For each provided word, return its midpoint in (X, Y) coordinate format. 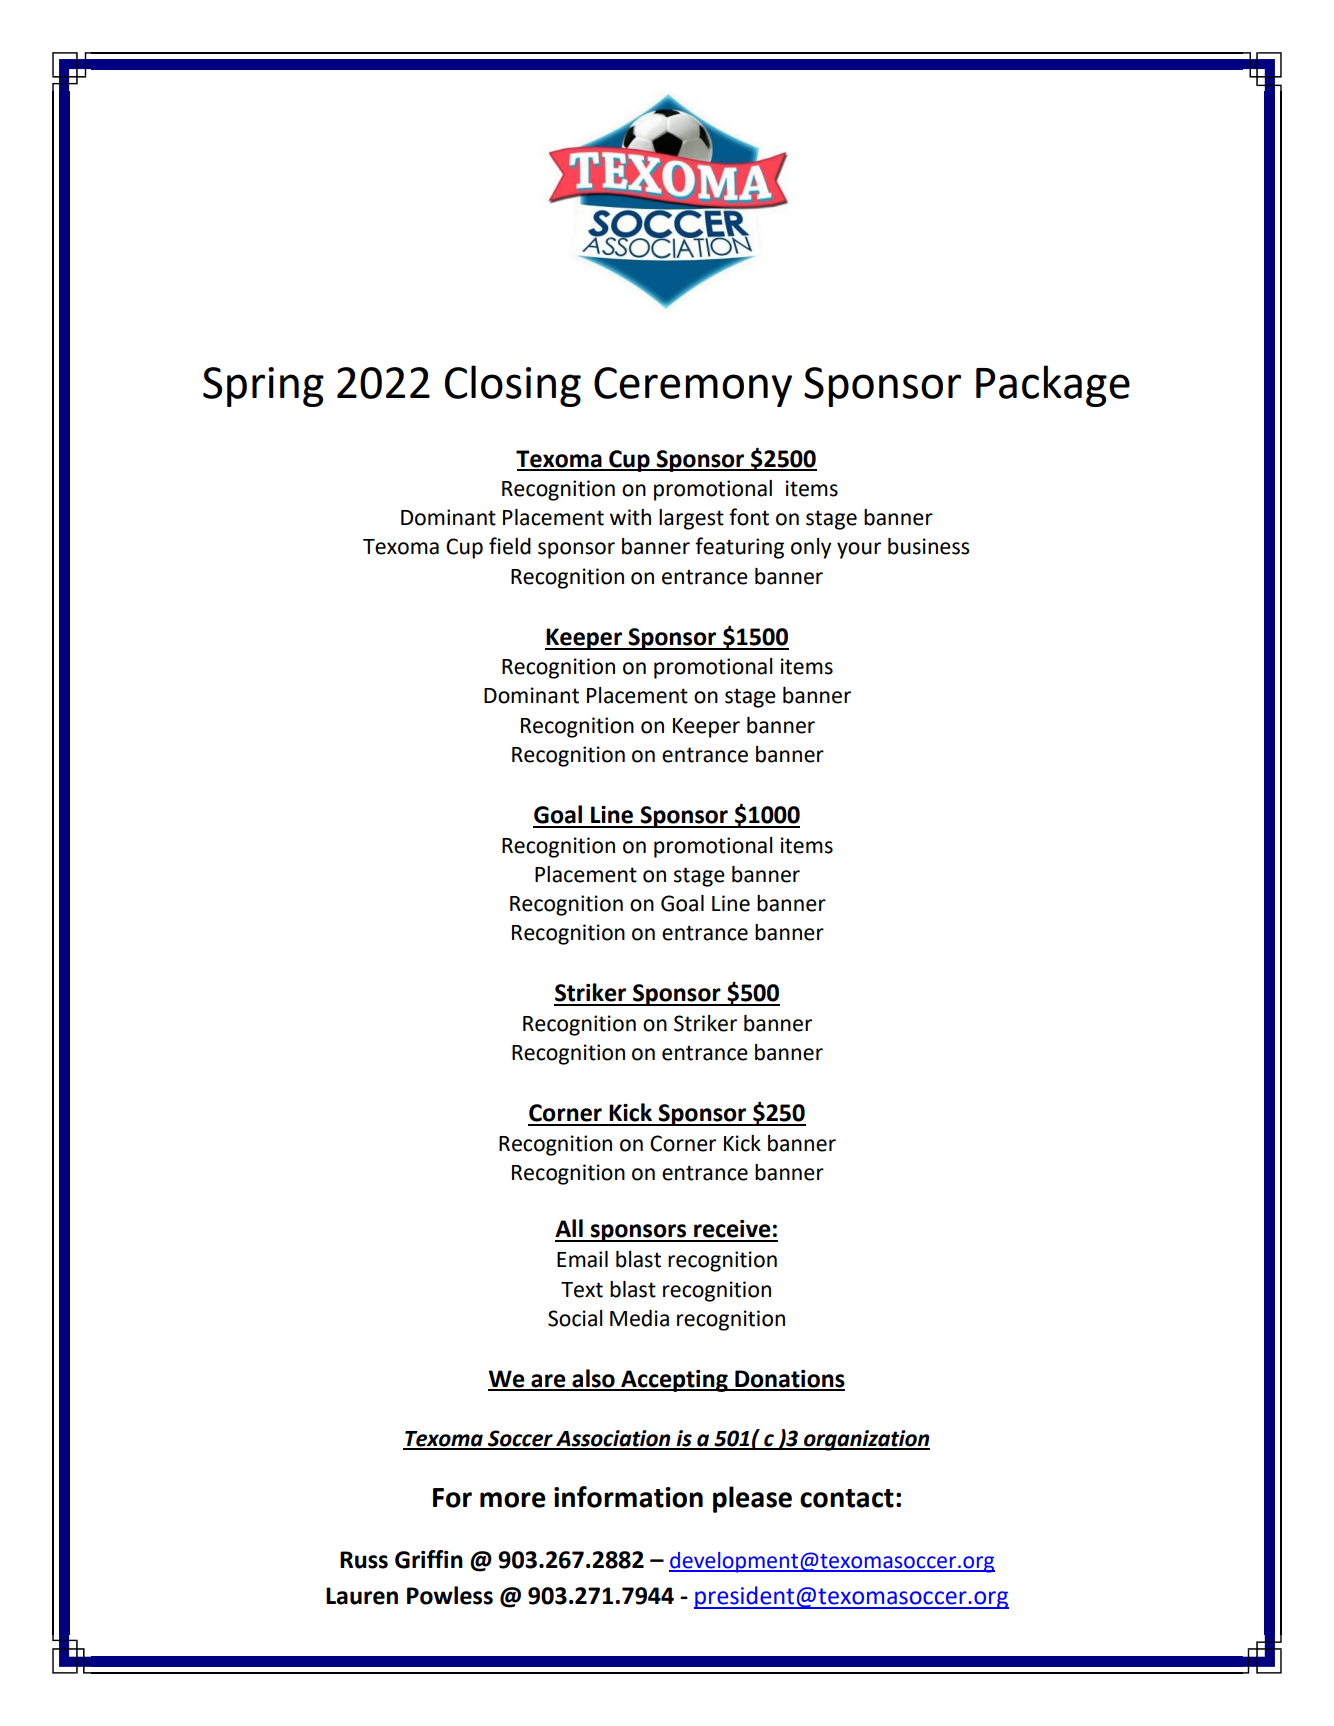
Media (639, 1318)
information (628, 1497)
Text (582, 1290)
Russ (364, 1560)
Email (582, 1259)
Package (1053, 386)
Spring (263, 387)
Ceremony (693, 387)
